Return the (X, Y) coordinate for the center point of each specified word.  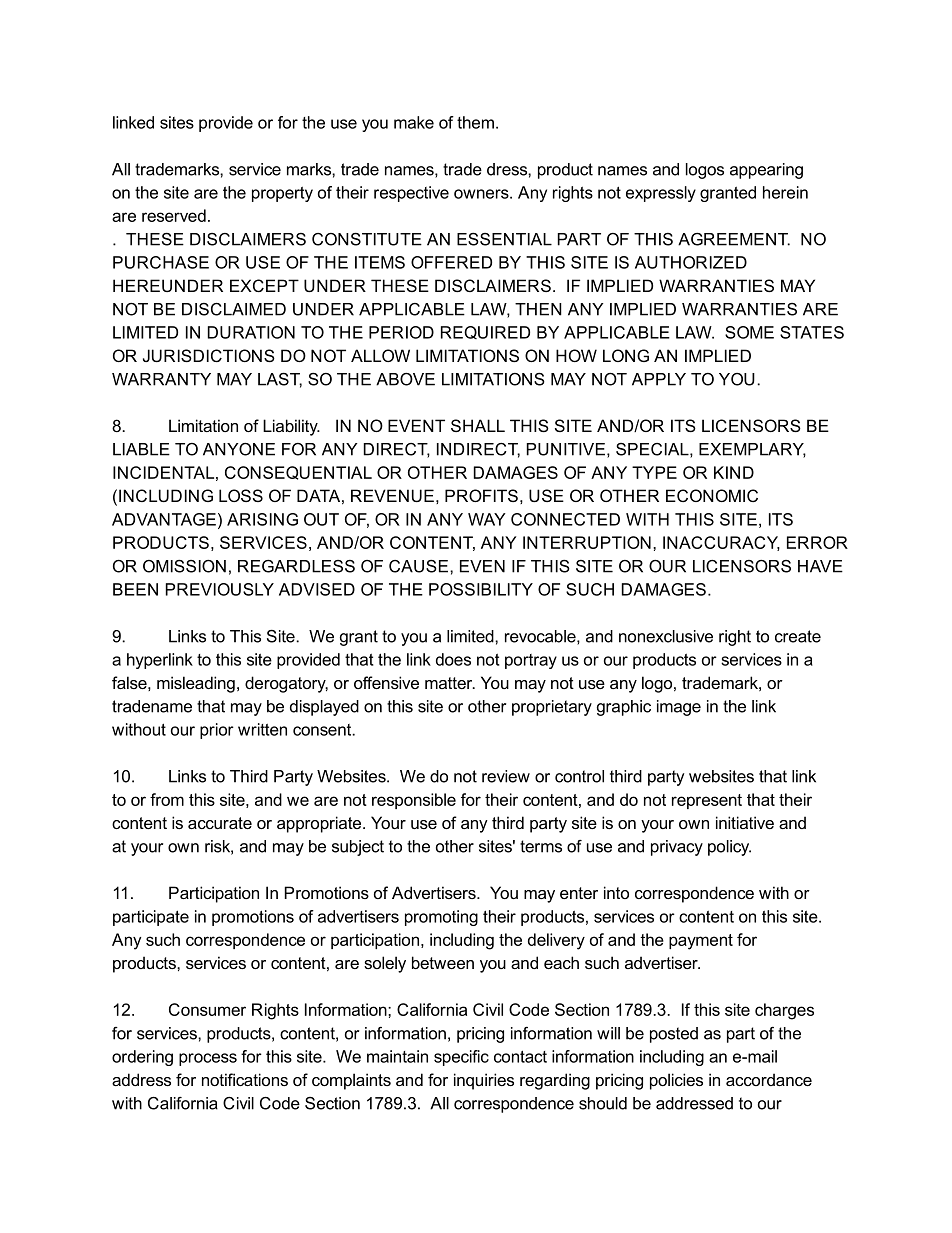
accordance (769, 1079)
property (282, 194)
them (475, 122)
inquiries (484, 1081)
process (208, 1059)
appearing (766, 171)
